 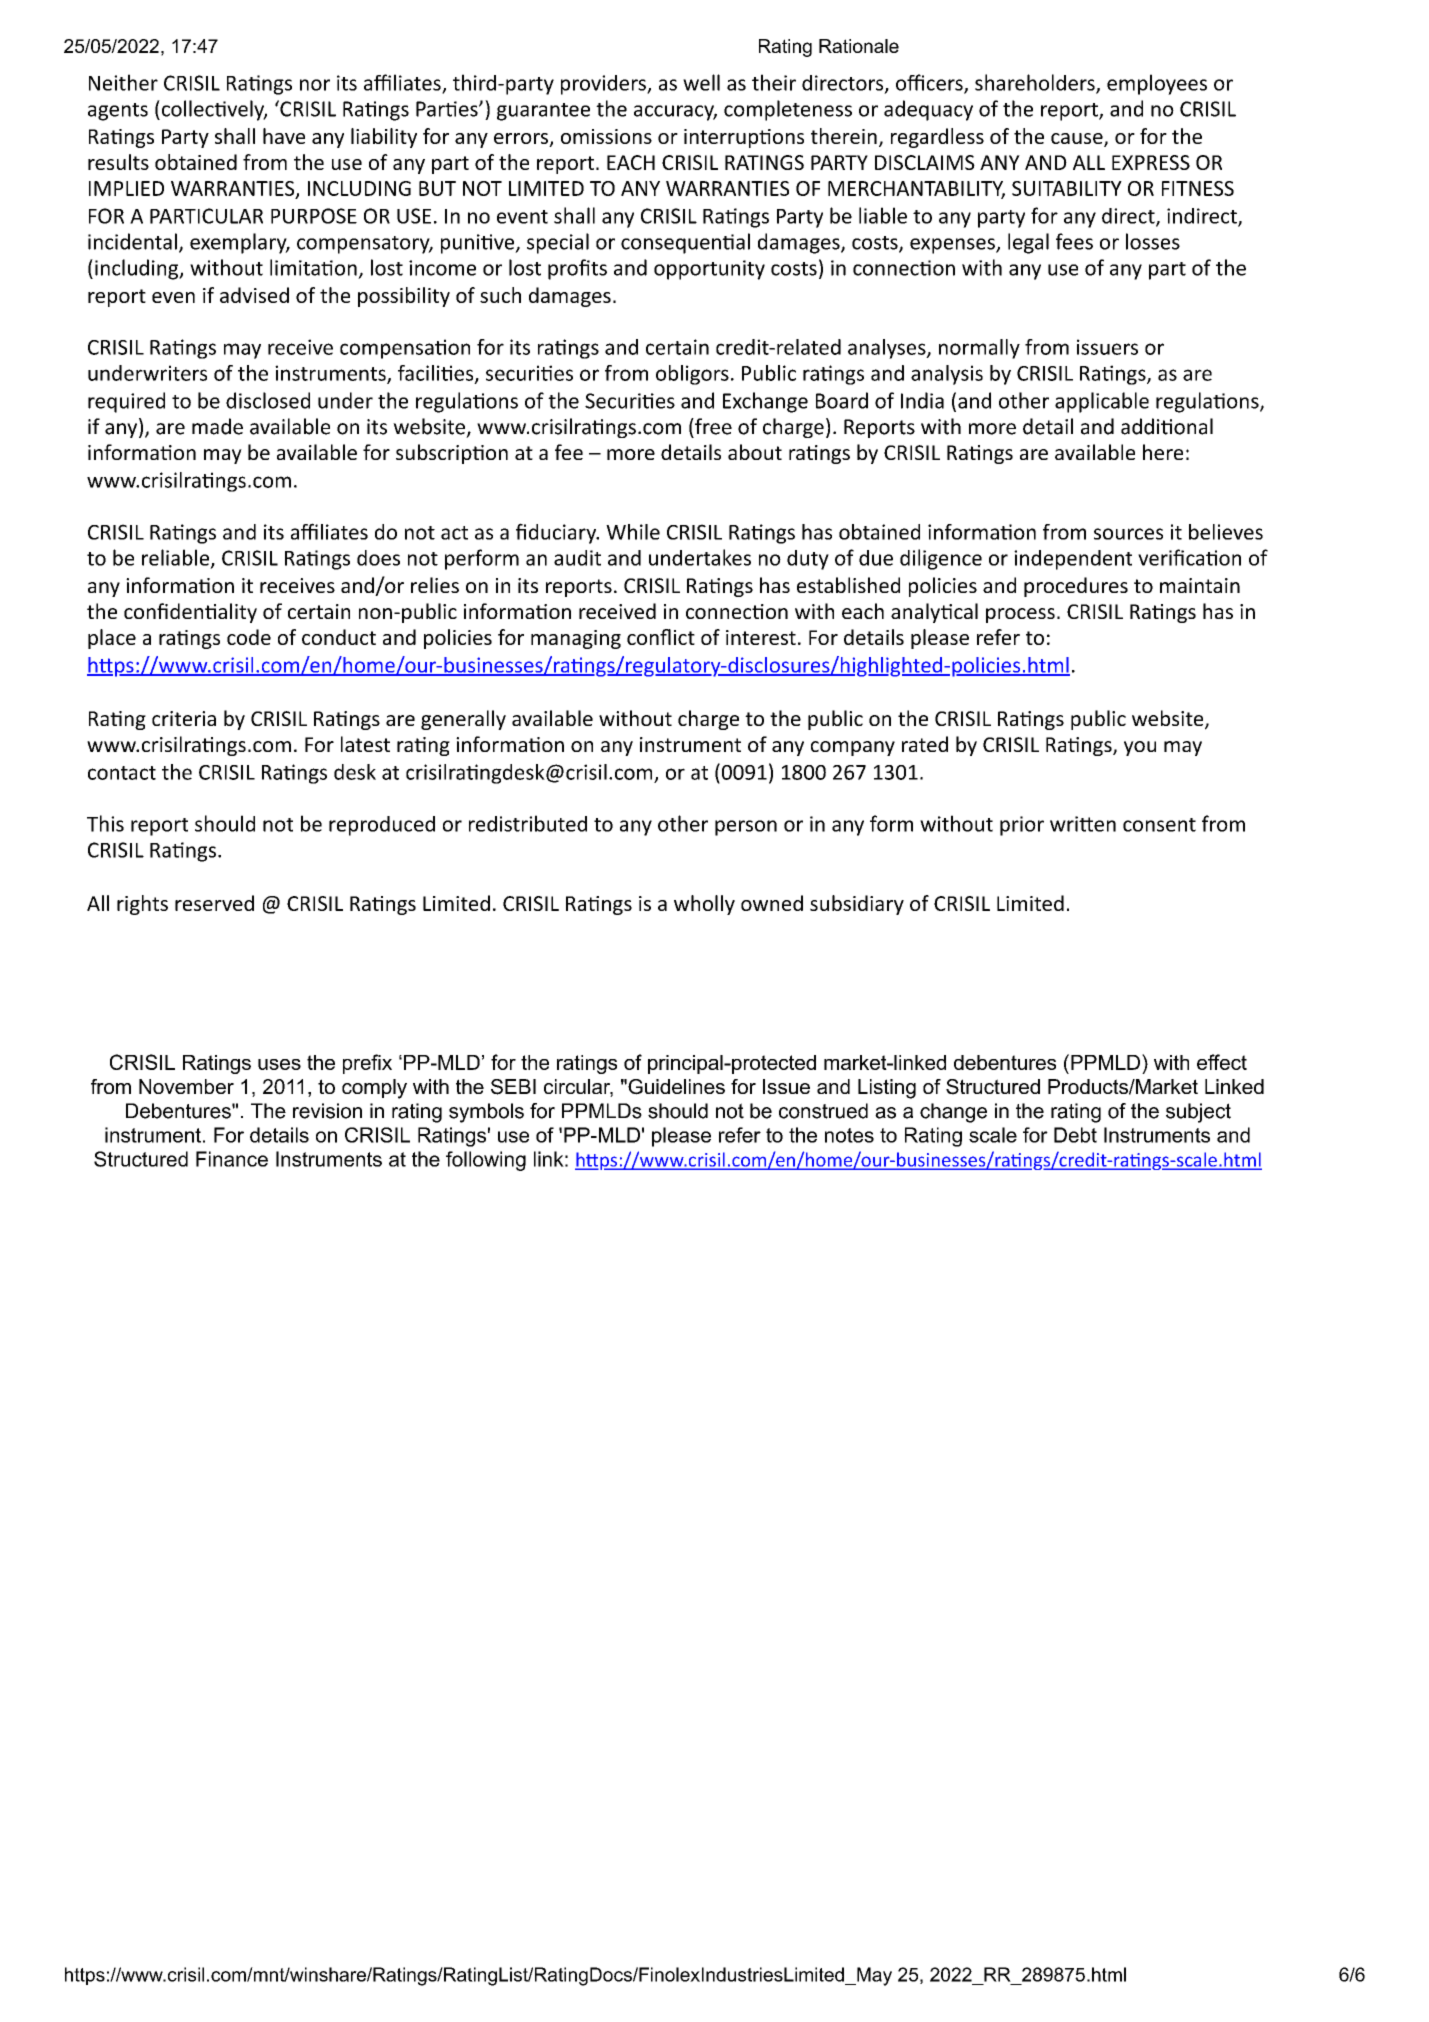 What do you see at coordinates (190, 613) in the screenshot?
I see `confidentiality` at bounding box center [190, 613].
